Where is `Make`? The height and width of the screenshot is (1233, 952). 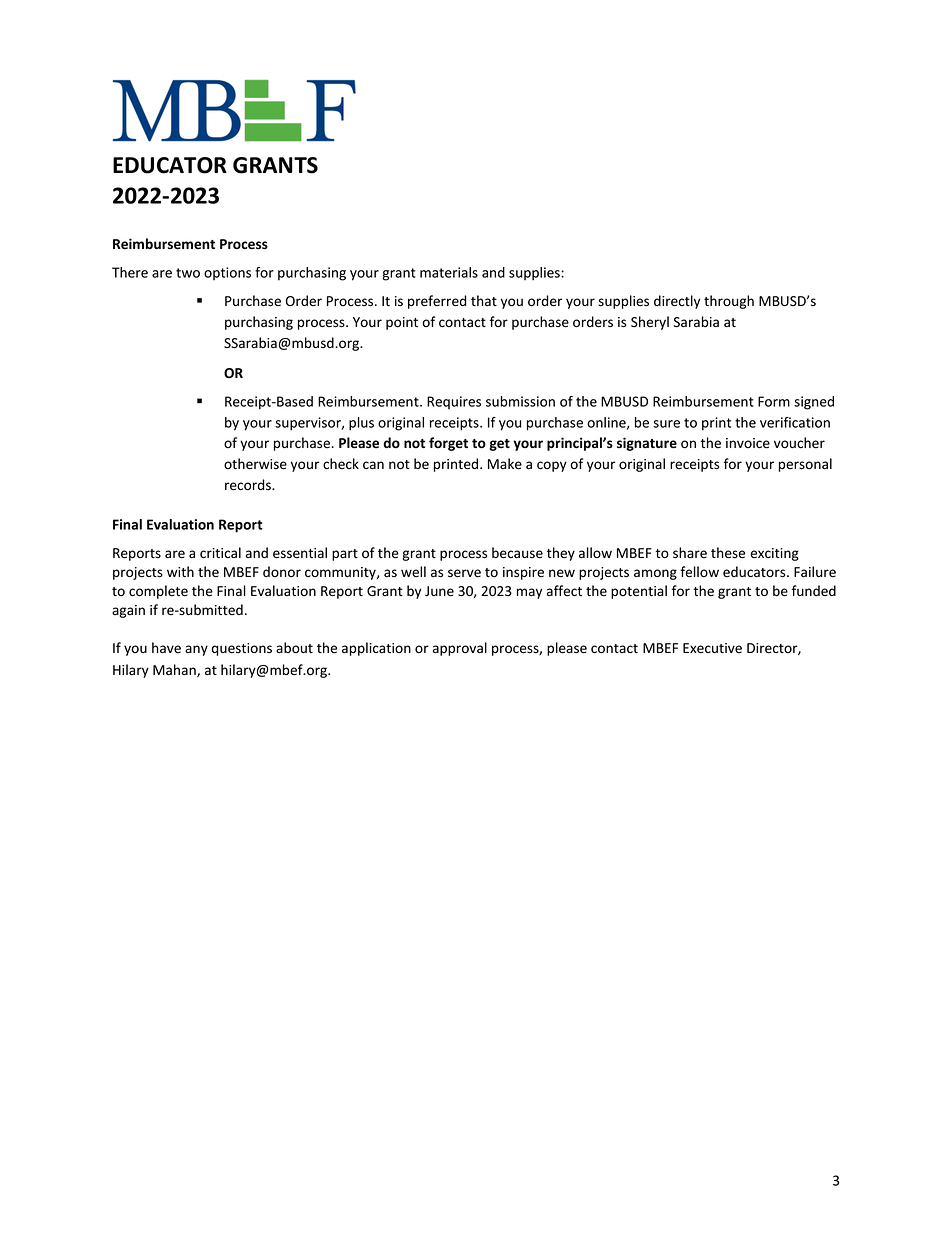
Make is located at coordinates (505, 464).
